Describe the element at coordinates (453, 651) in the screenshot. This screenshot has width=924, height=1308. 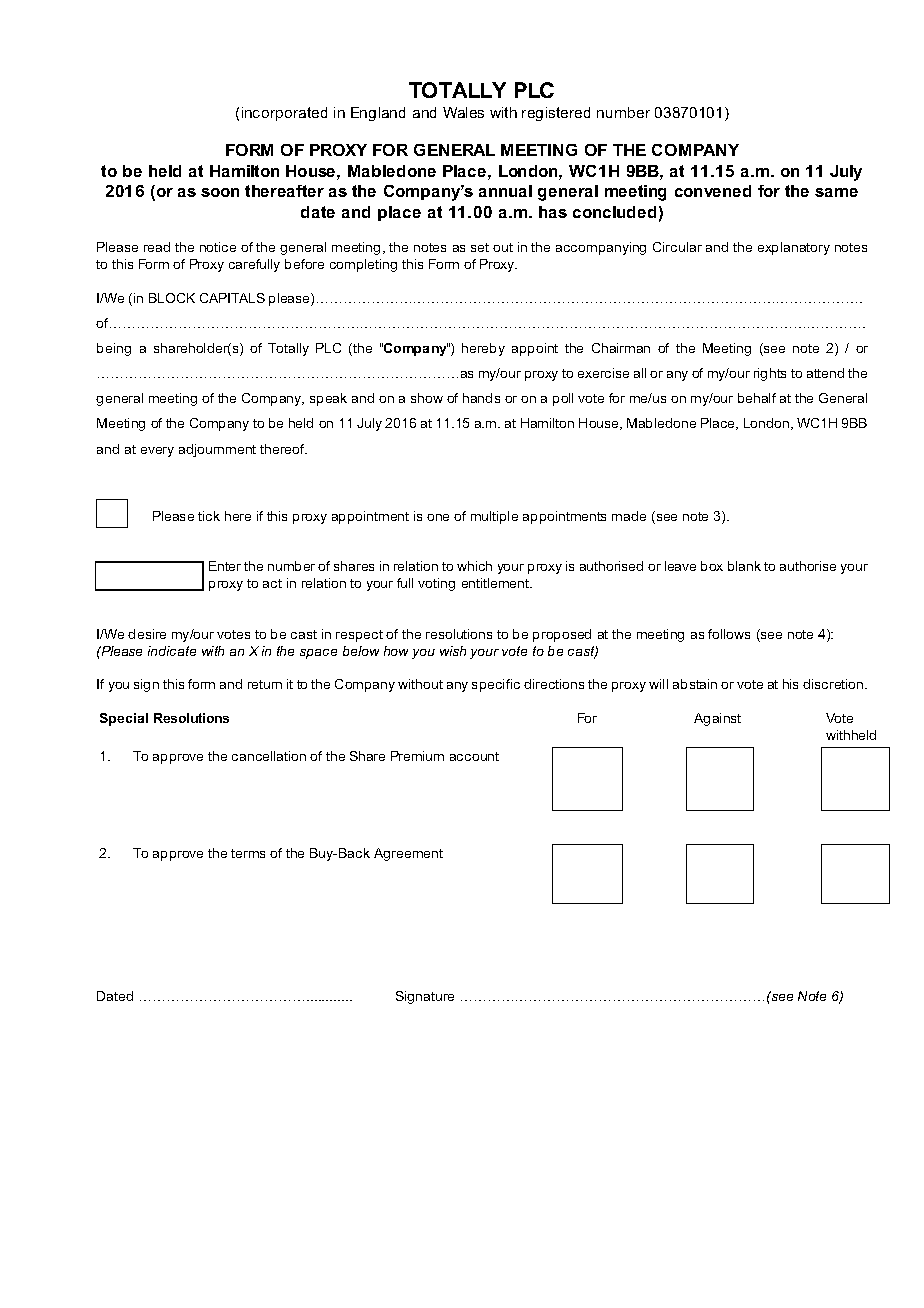
I see `wish` at that location.
